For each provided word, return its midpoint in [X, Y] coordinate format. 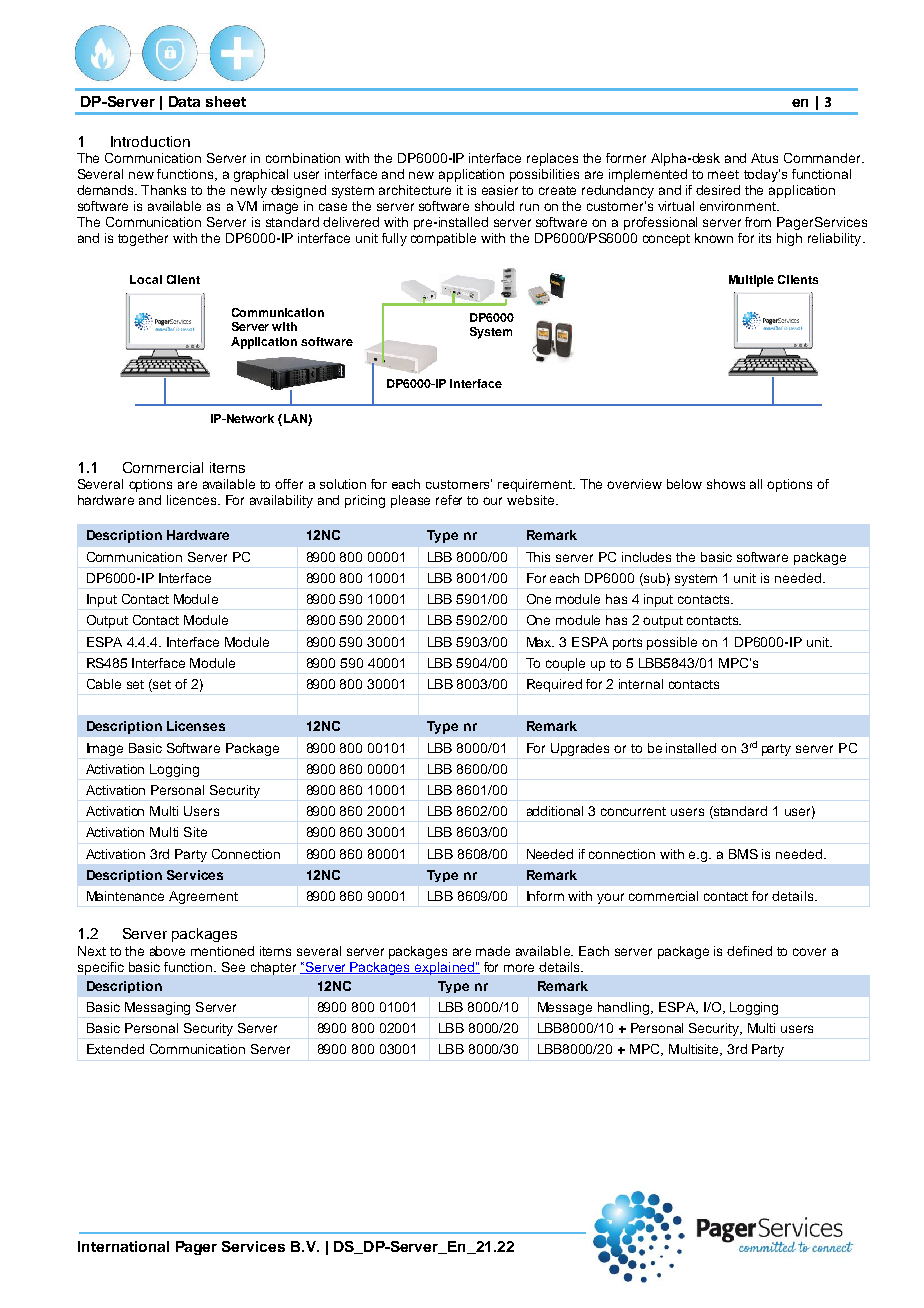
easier [500, 190]
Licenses [196, 726]
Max [540, 642]
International [123, 1246]
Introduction [150, 141]
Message [565, 1008]
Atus [764, 158]
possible [672, 643]
